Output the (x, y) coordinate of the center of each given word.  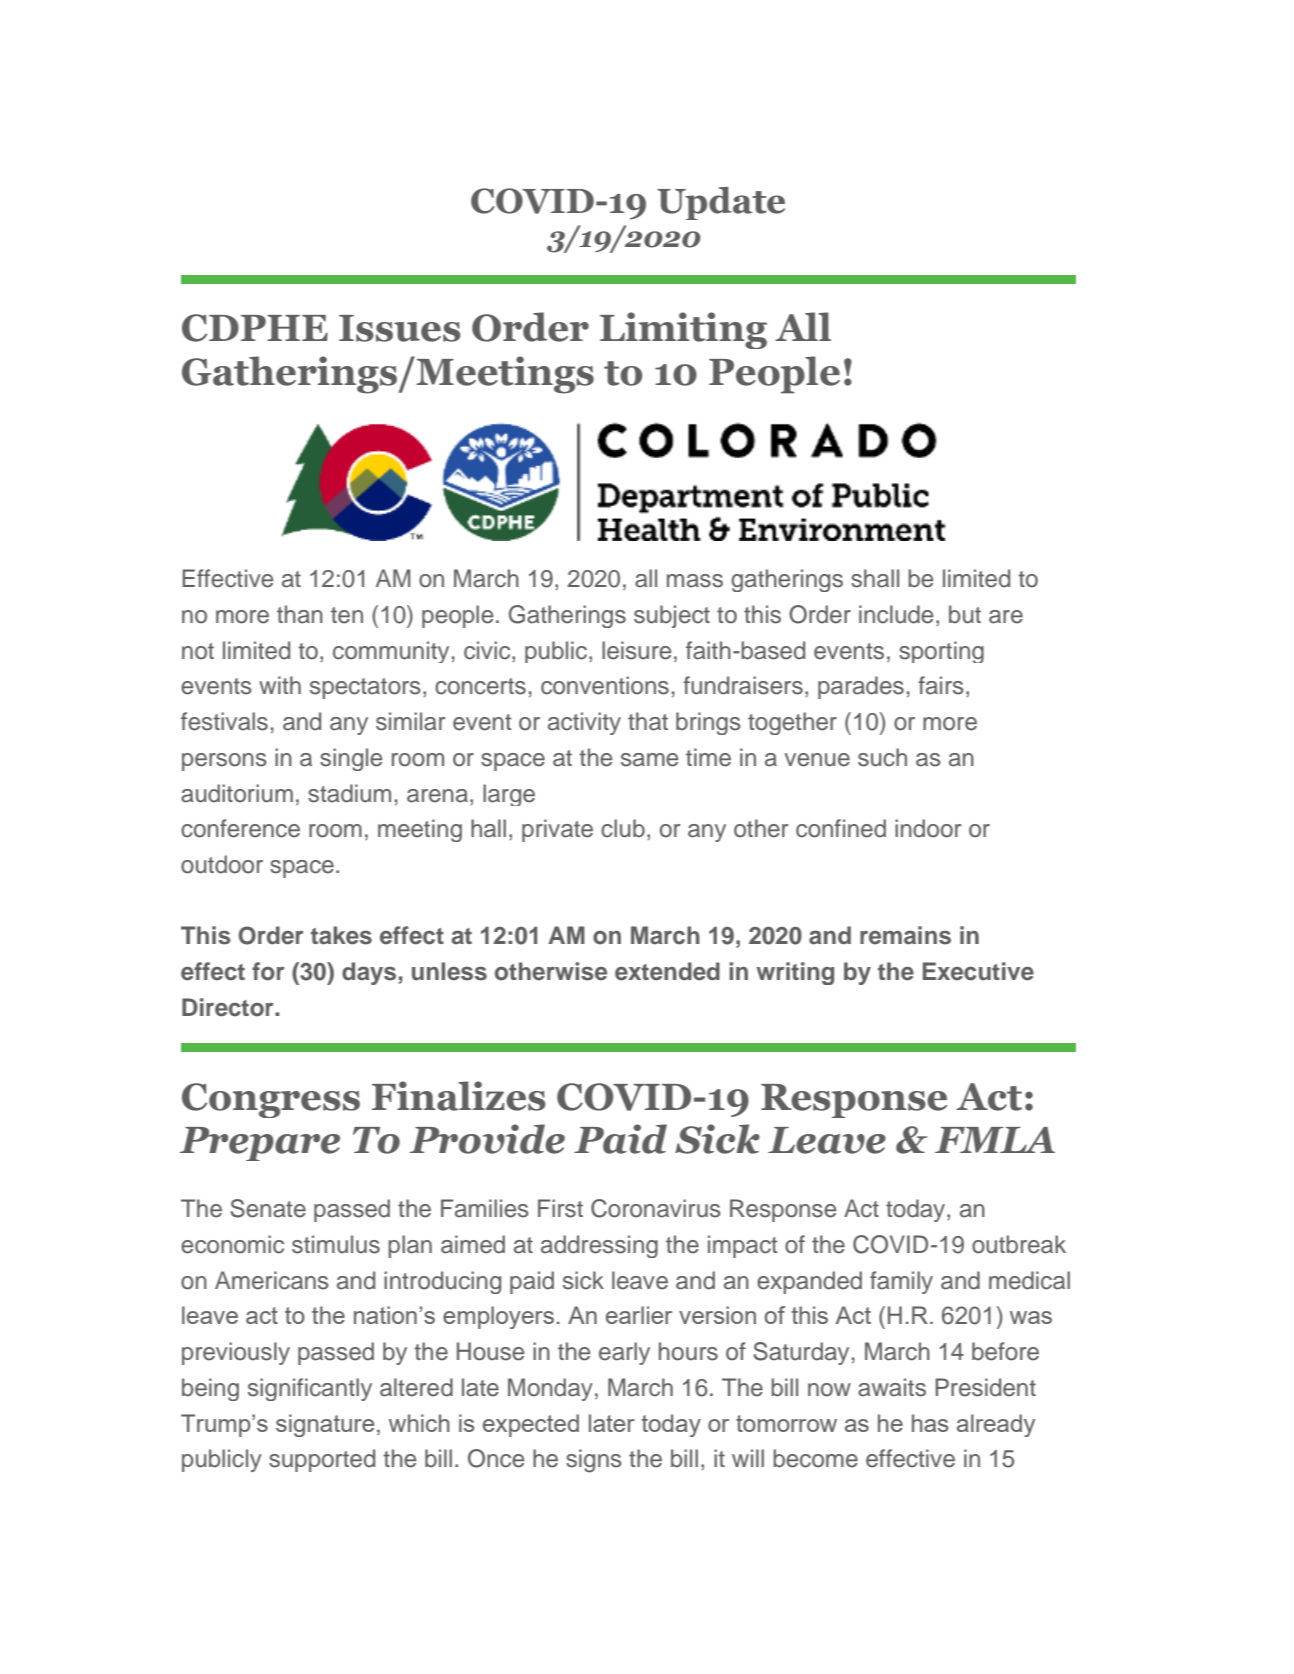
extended (667, 971)
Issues (400, 328)
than (300, 614)
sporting (941, 652)
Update (721, 203)
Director (229, 1007)
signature (325, 1425)
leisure (636, 650)
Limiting (683, 330)
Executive (978, 971)
